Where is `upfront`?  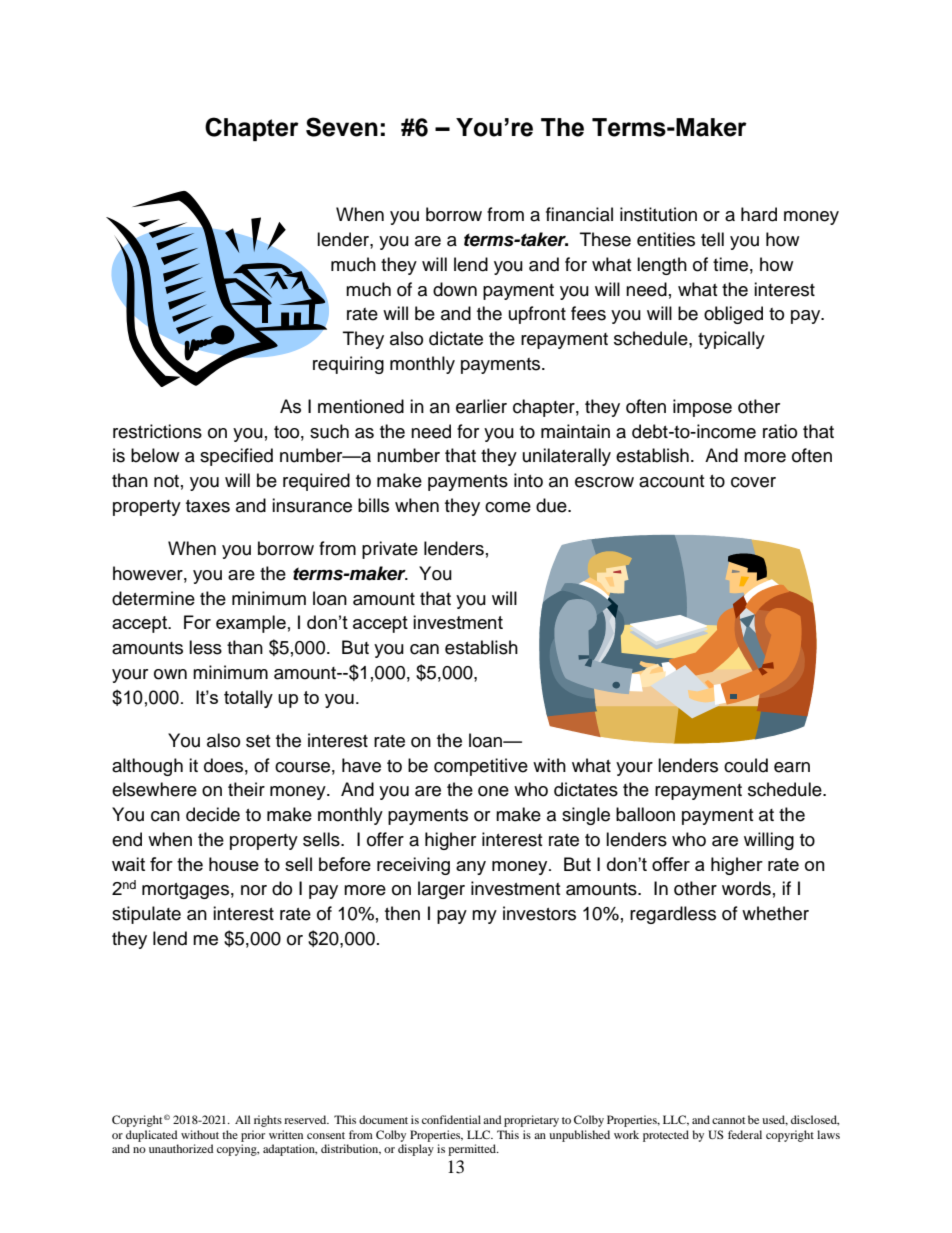 upfront is located at coordinates (537, 315).
